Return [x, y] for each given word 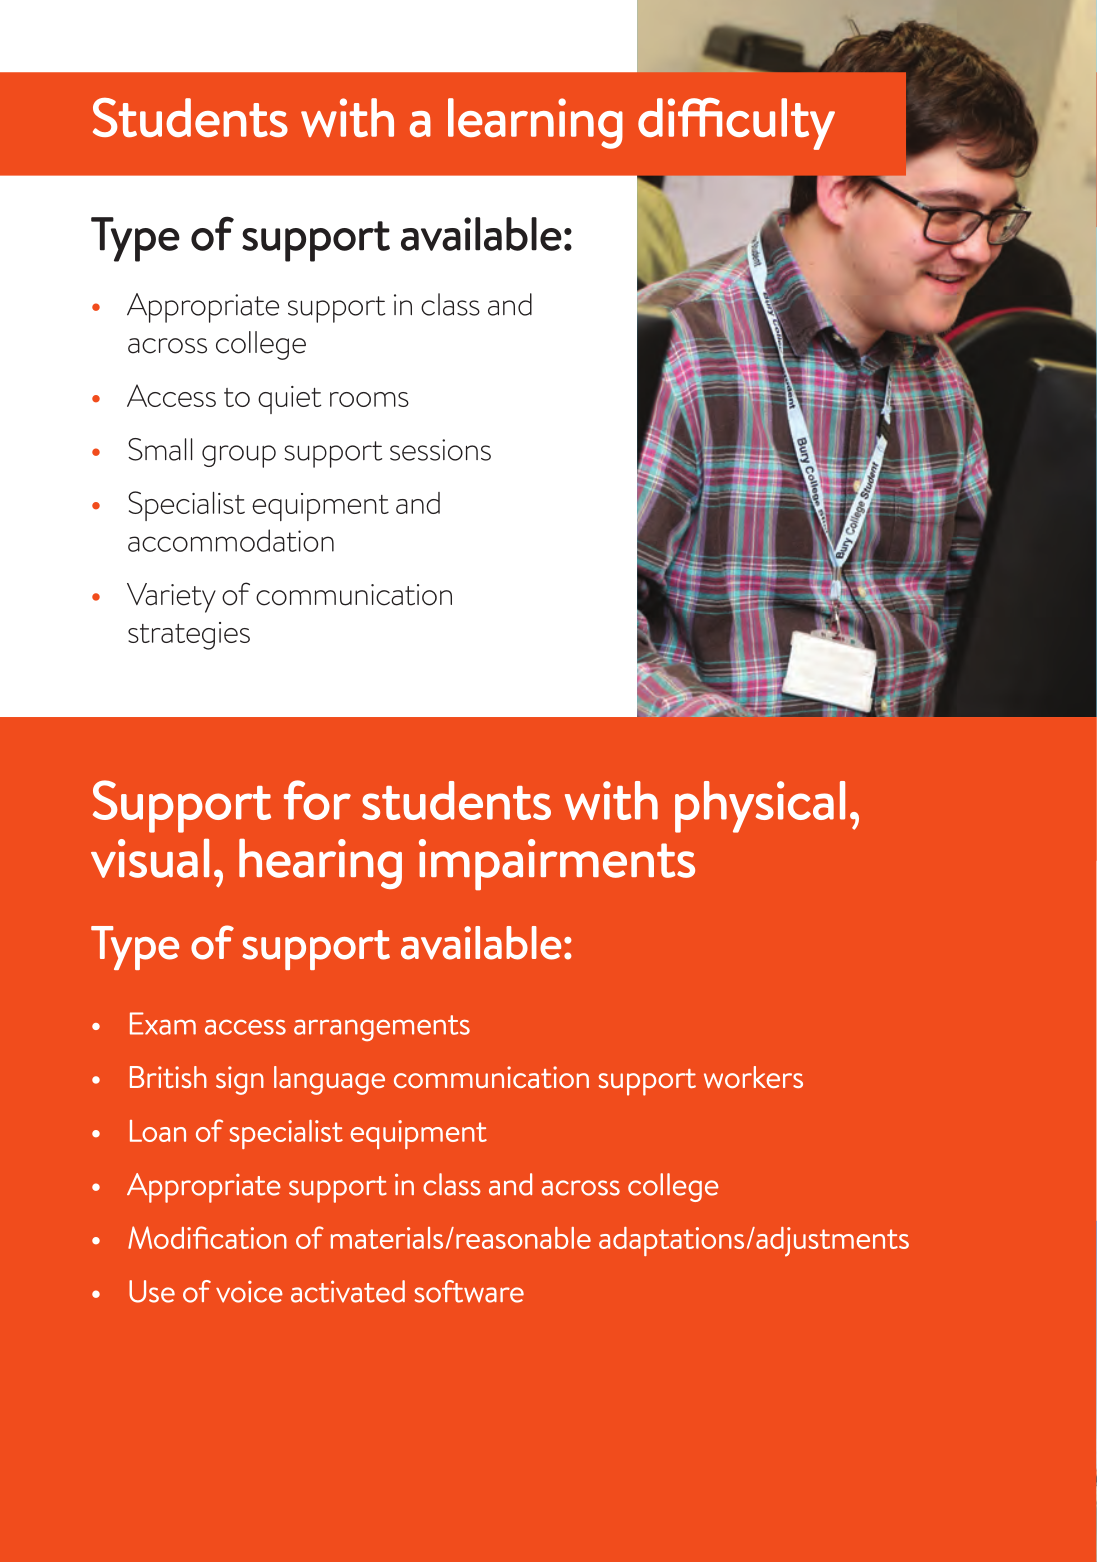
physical [760, 807]
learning [535, 123]
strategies [189, 636]
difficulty [736, 124]
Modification [207, 1237]
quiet [289, 400]
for [317, 800]
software [469, 1291]
